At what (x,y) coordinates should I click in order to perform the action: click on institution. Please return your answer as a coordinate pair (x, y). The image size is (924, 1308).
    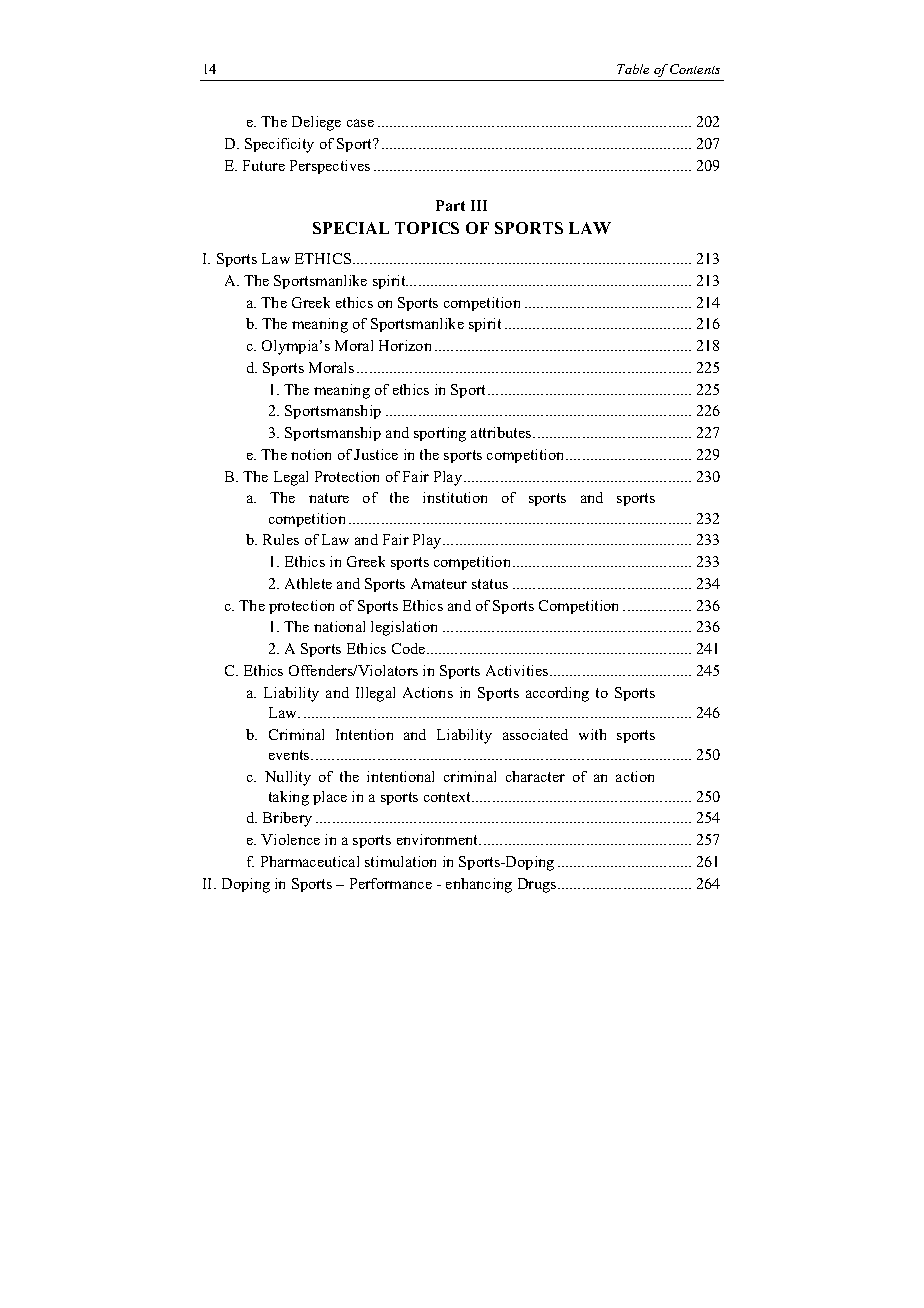
    Looking at the image, I should click on (455, 497).
